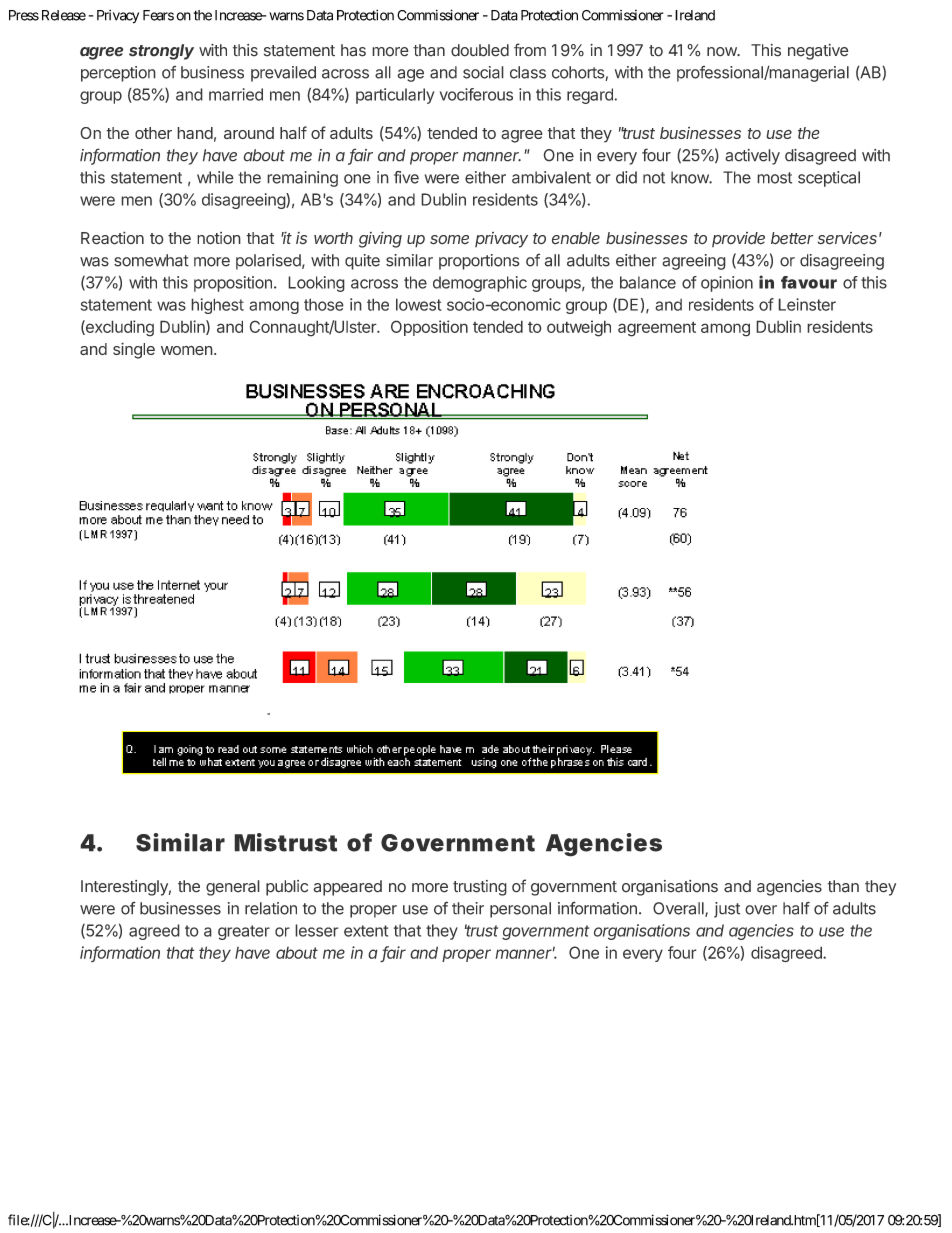  What do you see at coordinates (727, 910) in the screenshot?
I see `just` at bounding box center [727, 910].
